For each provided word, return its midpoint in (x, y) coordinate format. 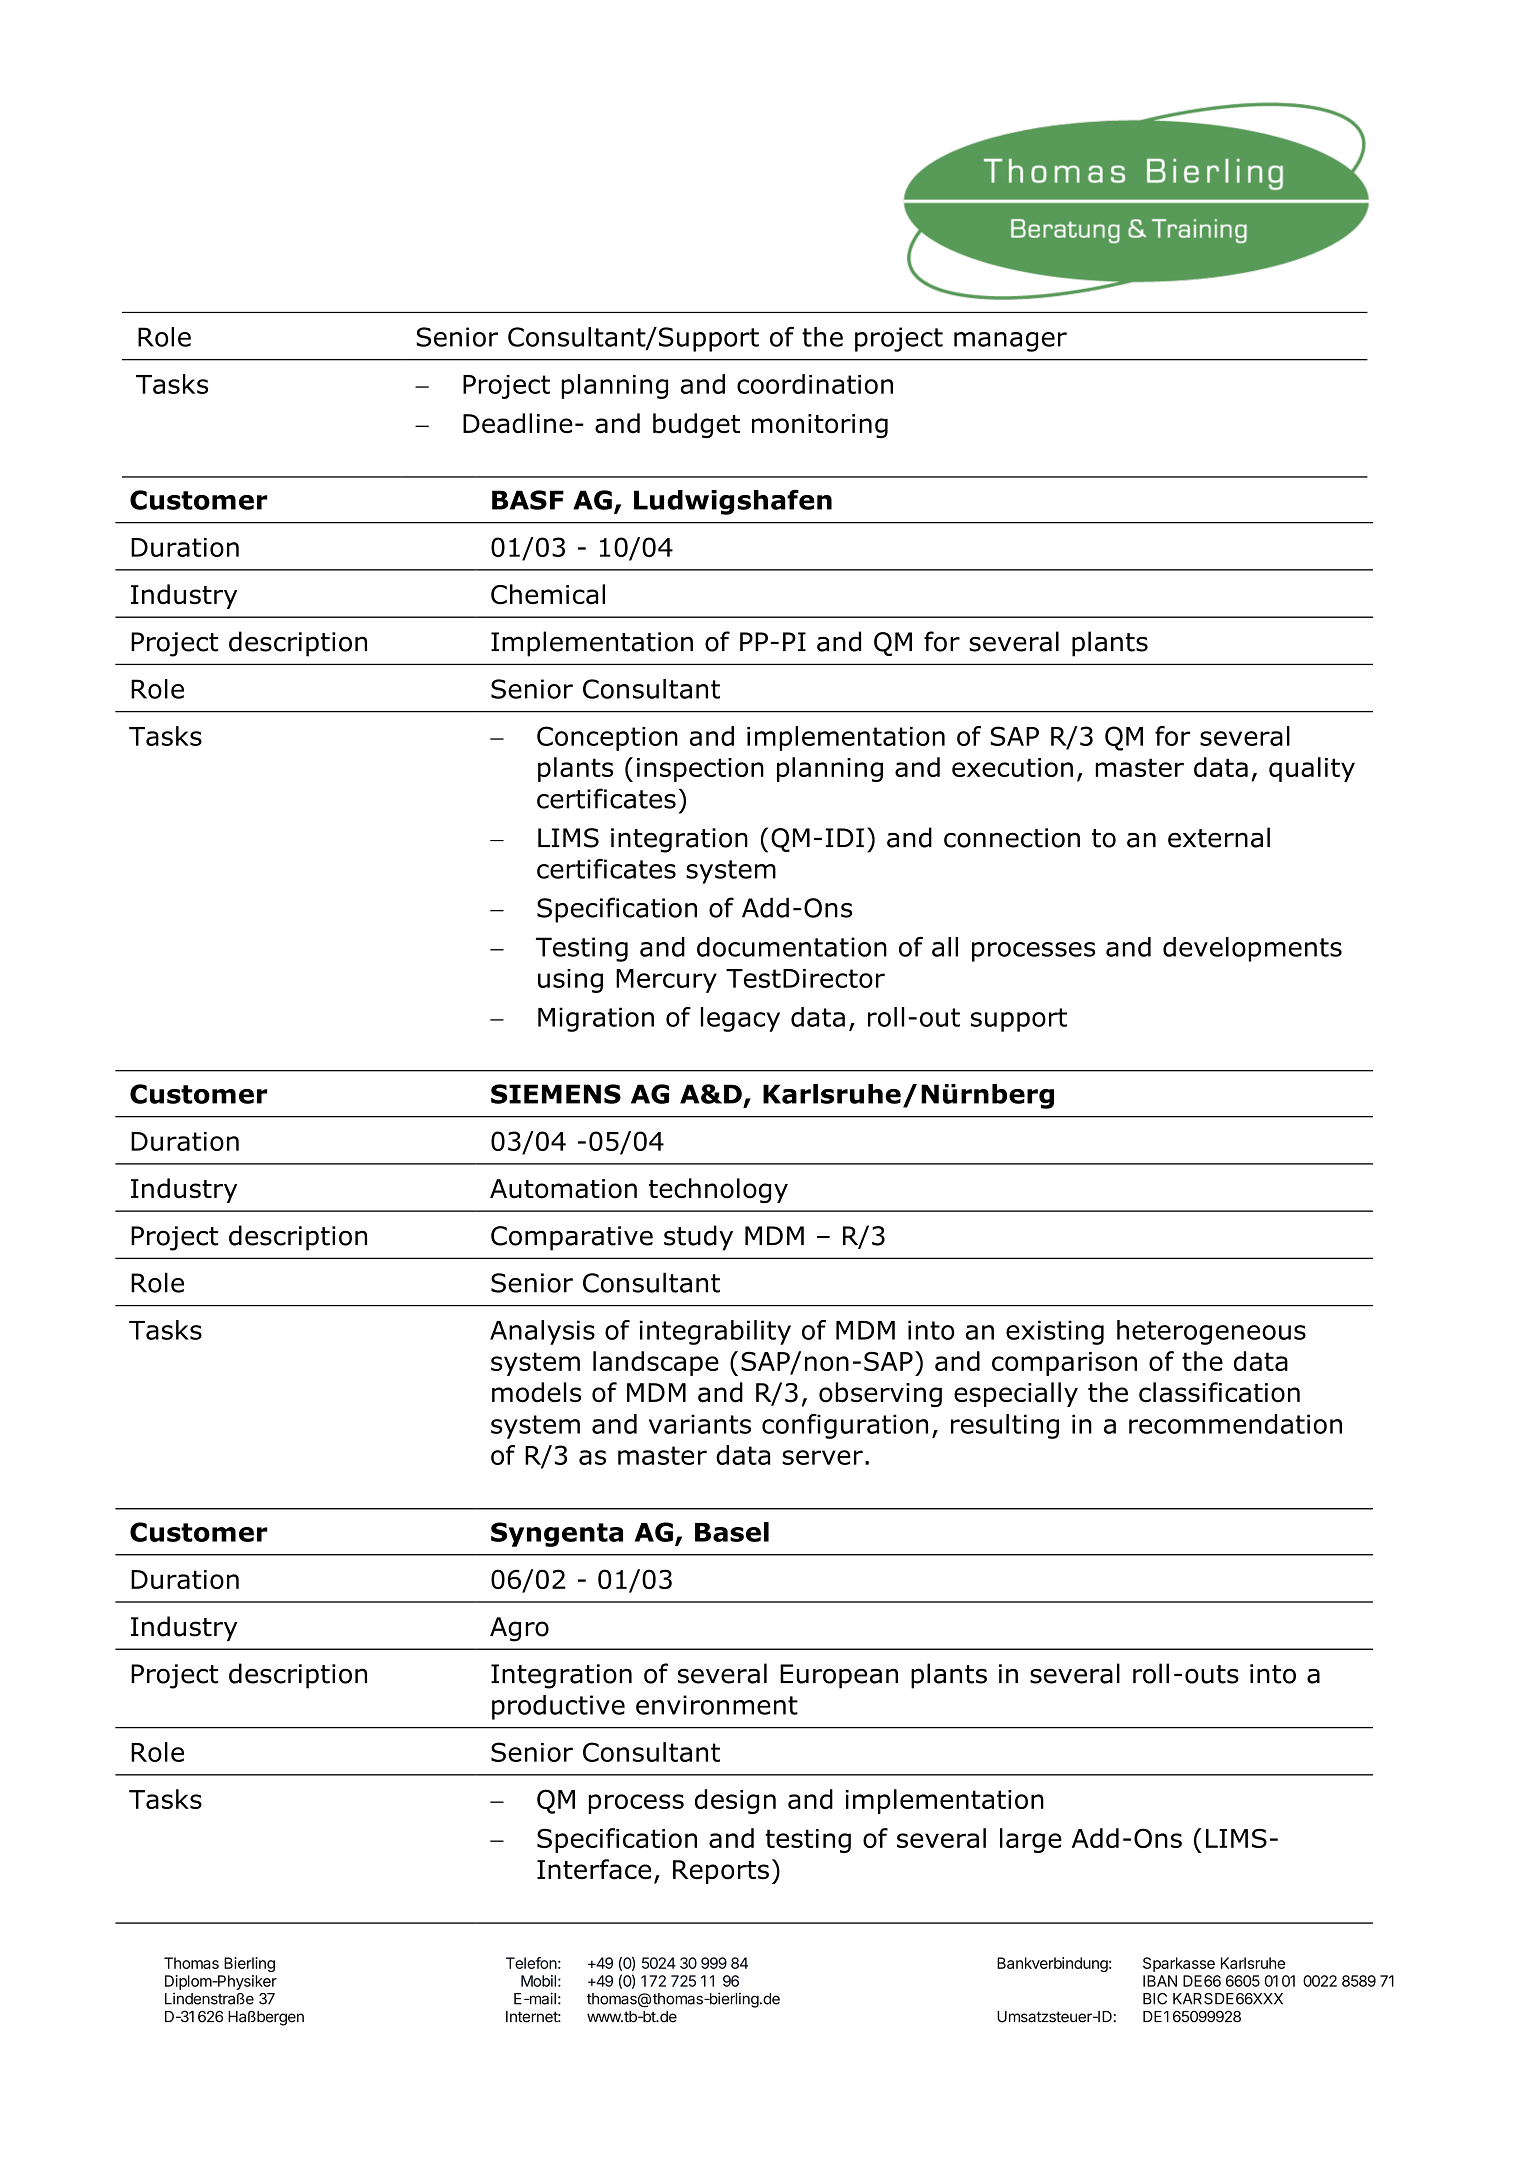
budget (696, 425)
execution (1012, 767)
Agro (519, 1629)
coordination (815, 384)
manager (1010, 342)
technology (718, 1190)
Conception (607, 738)
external (1219, 837)
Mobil (538, 1981)
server (822, 1457)
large (1031, 1840)
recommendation (1235, 1424)
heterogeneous (1211, 1332)
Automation (563, 1189)
